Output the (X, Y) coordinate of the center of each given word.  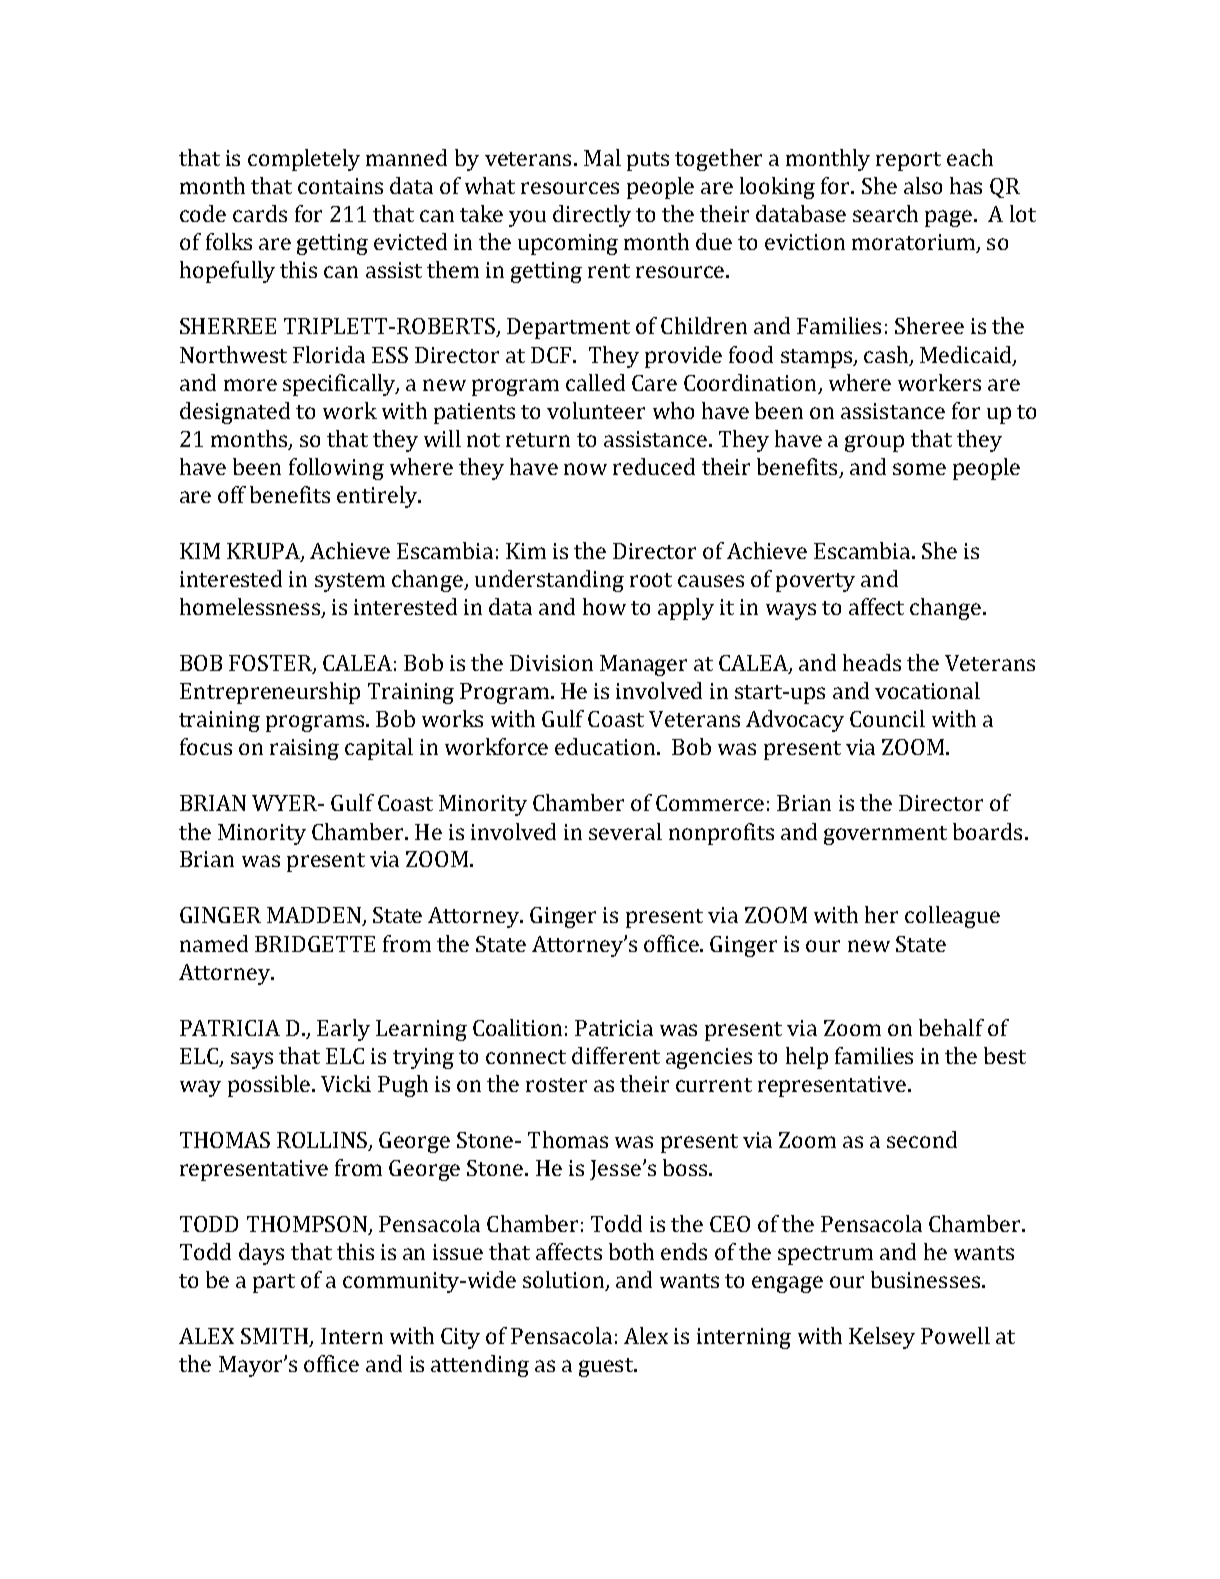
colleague (952, 917)
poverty (815, 582)
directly (592, 216)
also (923, 185)
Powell (955, 1335)
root (651, 580)
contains (340, 186)
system (350, 582)
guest (607, 1367)
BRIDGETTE (315, 944)
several (625, 831)
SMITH (276, 1337)
